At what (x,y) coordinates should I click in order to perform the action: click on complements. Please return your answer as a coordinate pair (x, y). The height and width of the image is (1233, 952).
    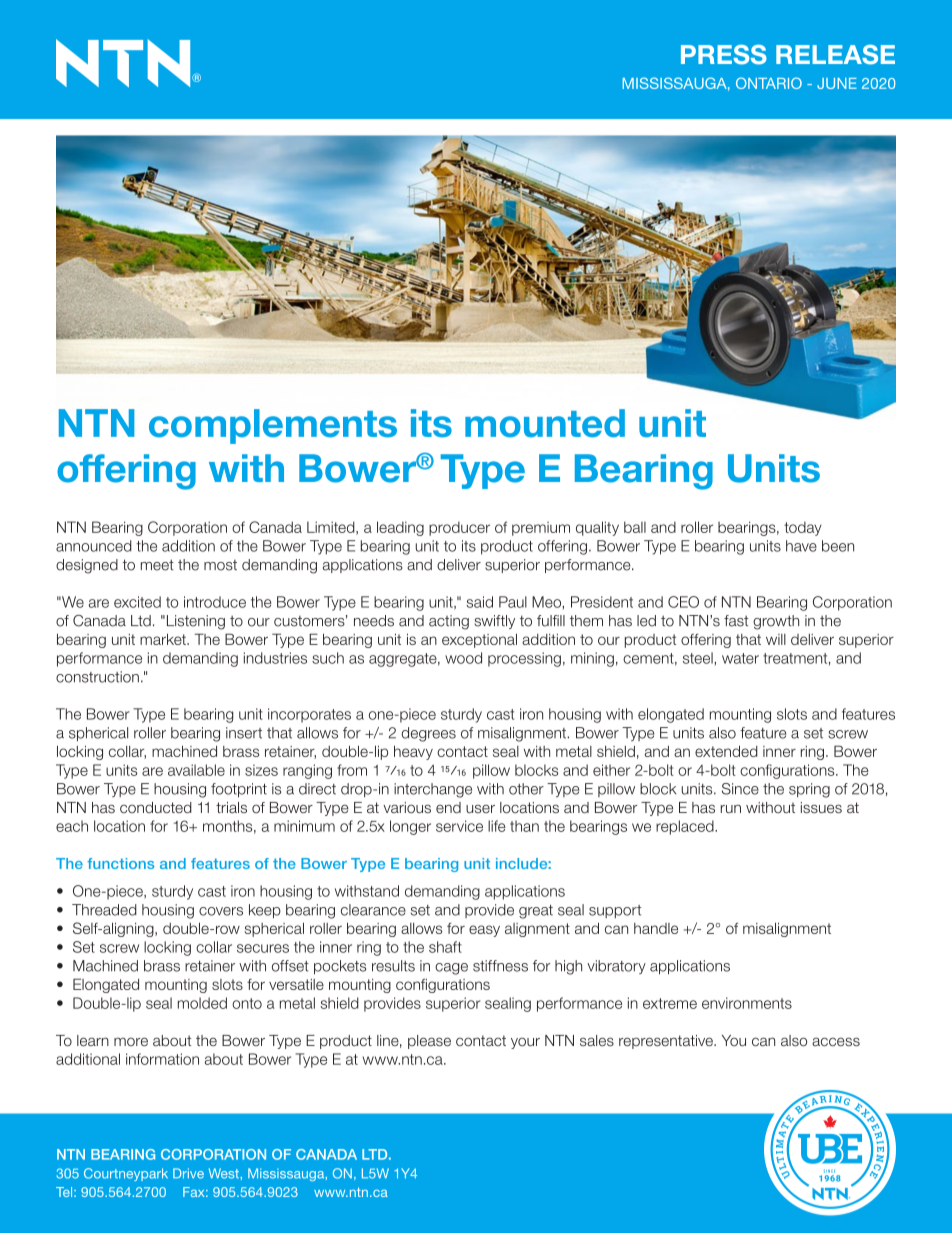
    Looking at the image, I should click on (273, 426).
